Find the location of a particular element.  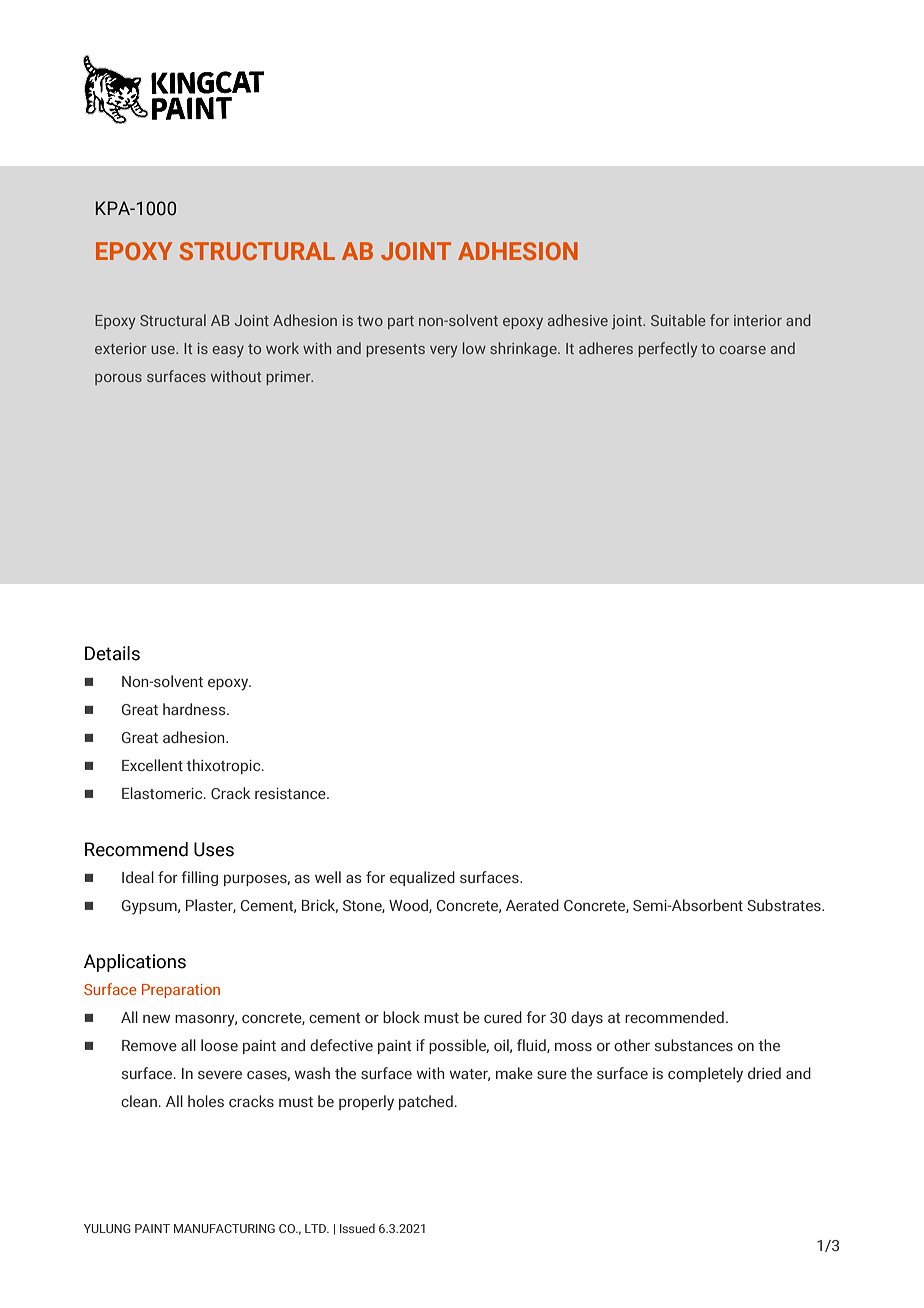

Issued is located at coordinates (357, 1228).
